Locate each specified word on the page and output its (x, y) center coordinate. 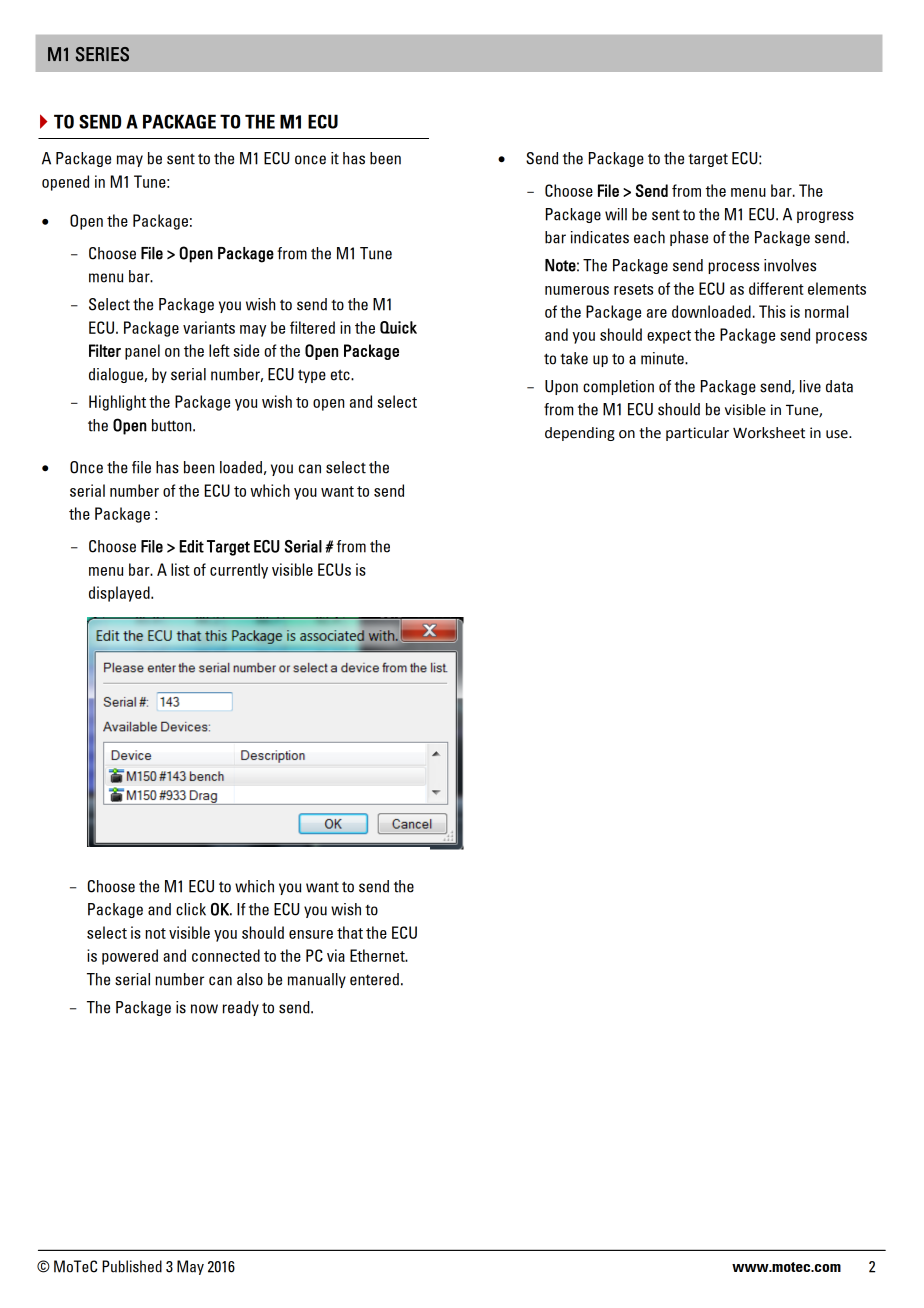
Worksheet (769, 433)
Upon (561, 387)
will (616, 214)
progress (825, 217)
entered (374, 979)
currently (239, 571)
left (219, 350)
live (810, 386)
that (350, 932)
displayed (120, 594)
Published (132, 1266)
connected (226, 955)
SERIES (102, 54)
